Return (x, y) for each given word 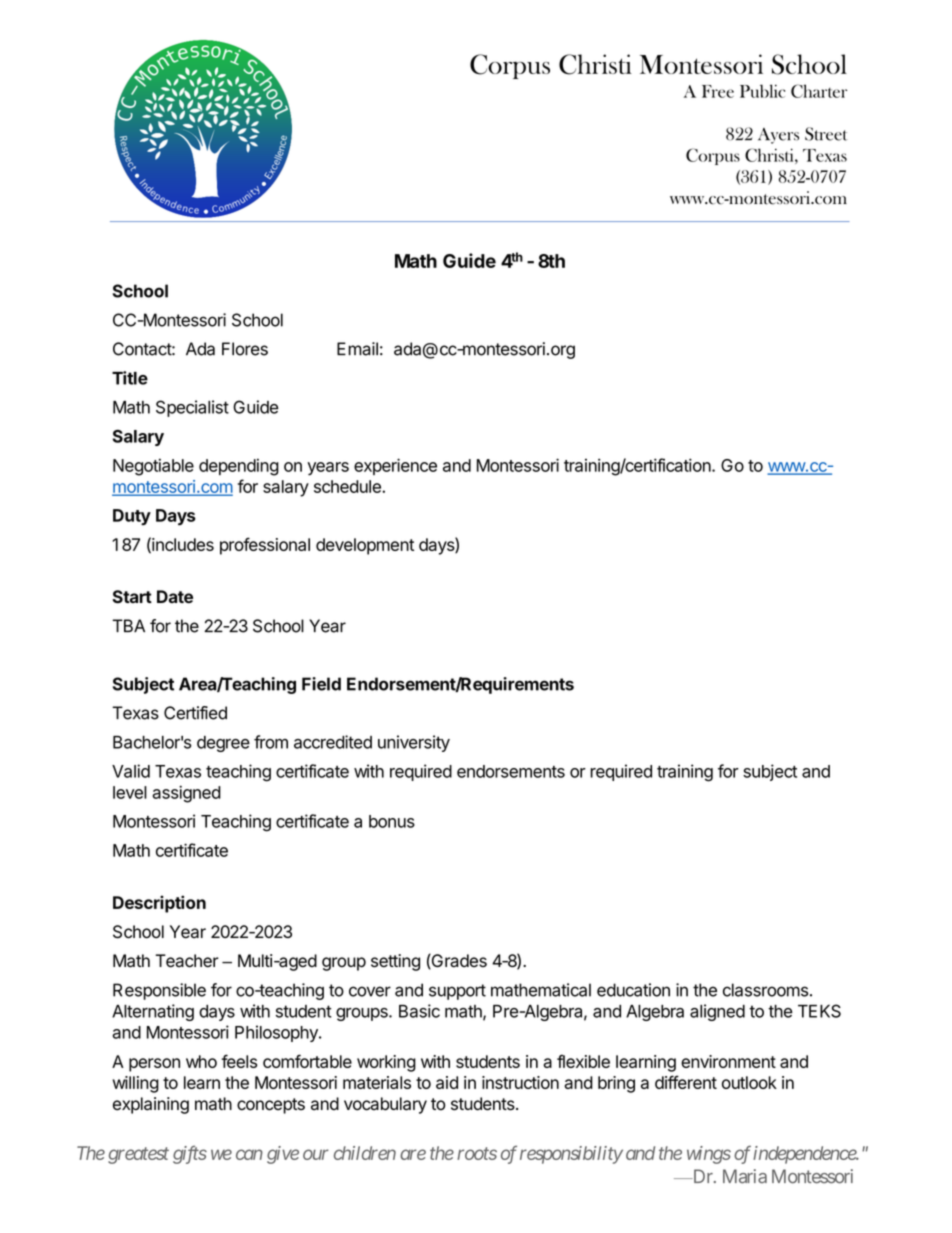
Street (826, 134)
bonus (392, 821)
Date (175, 597)
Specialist (192, 408)
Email (357, 349)
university (414, 743)
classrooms (766, 990)
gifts (190, 1154)
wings (709, 1155)
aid (447, 1082)
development (365, 546)
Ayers (778, 136)
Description (159, 904)
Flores (245, 349)
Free (718, 91)
